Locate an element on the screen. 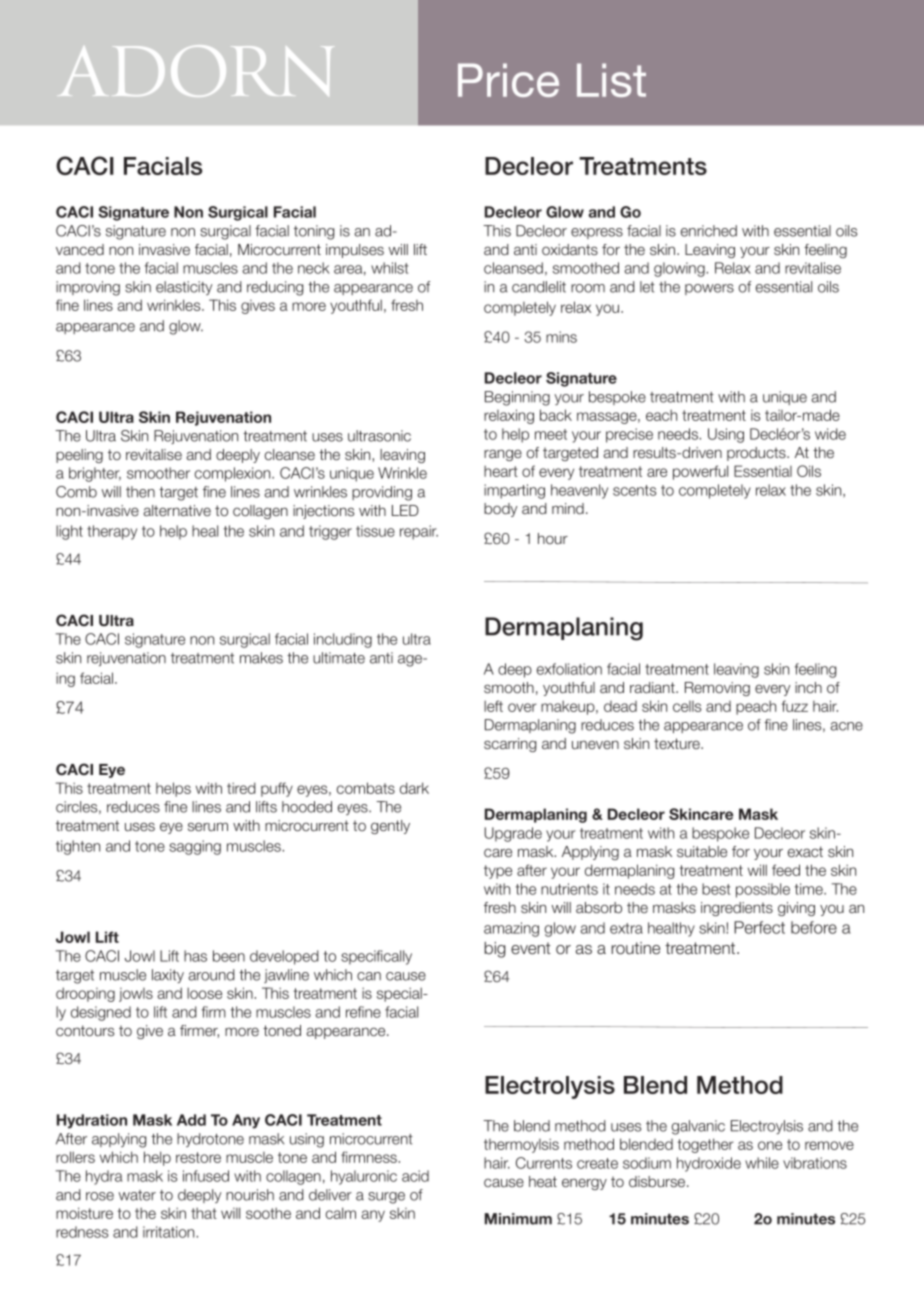  left is located at coordinates (493, 706).
